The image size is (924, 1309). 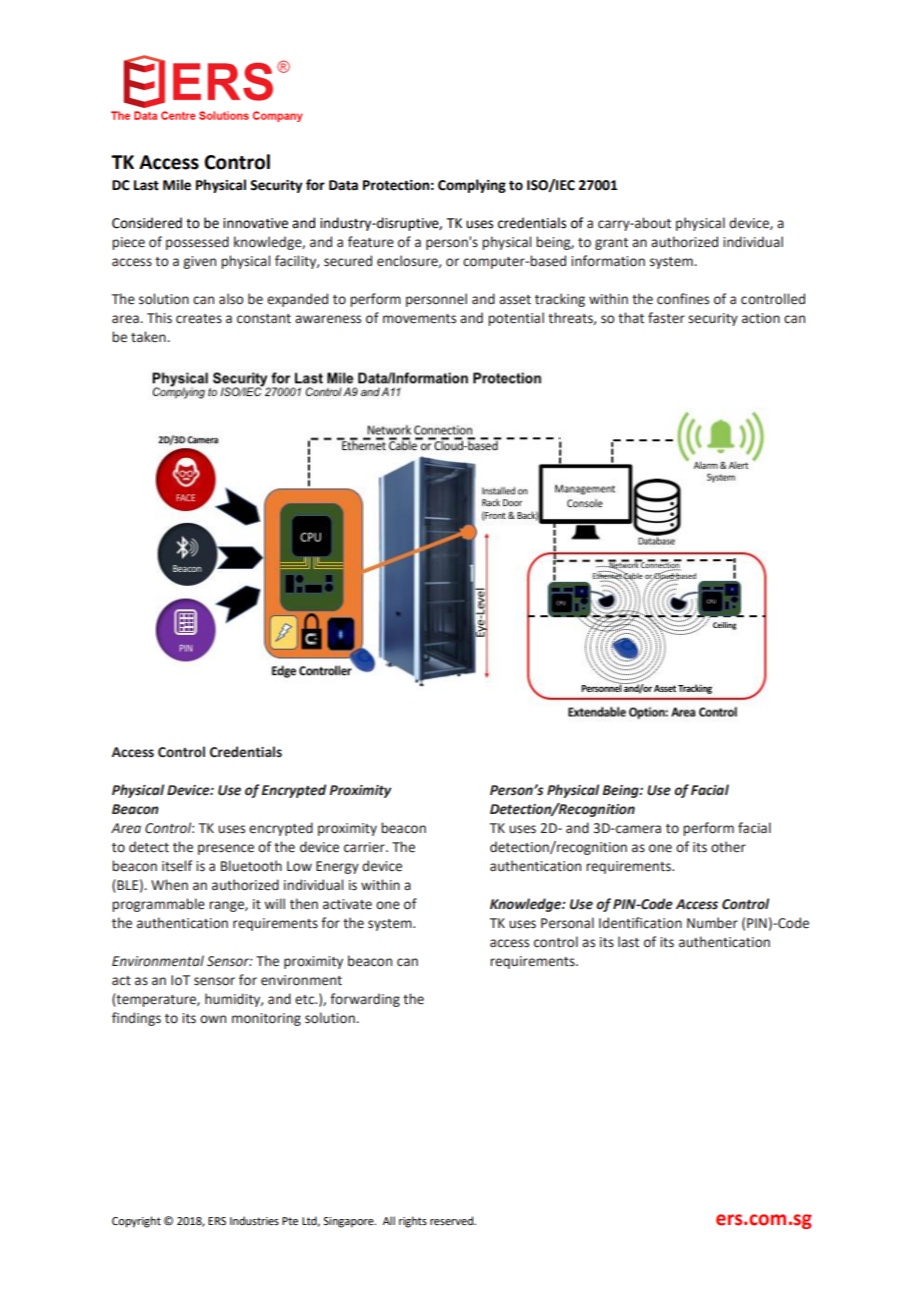 What do you see at coordinates (197, 243) in the document?
I see `possessed` at bounding box center [197, 243].
